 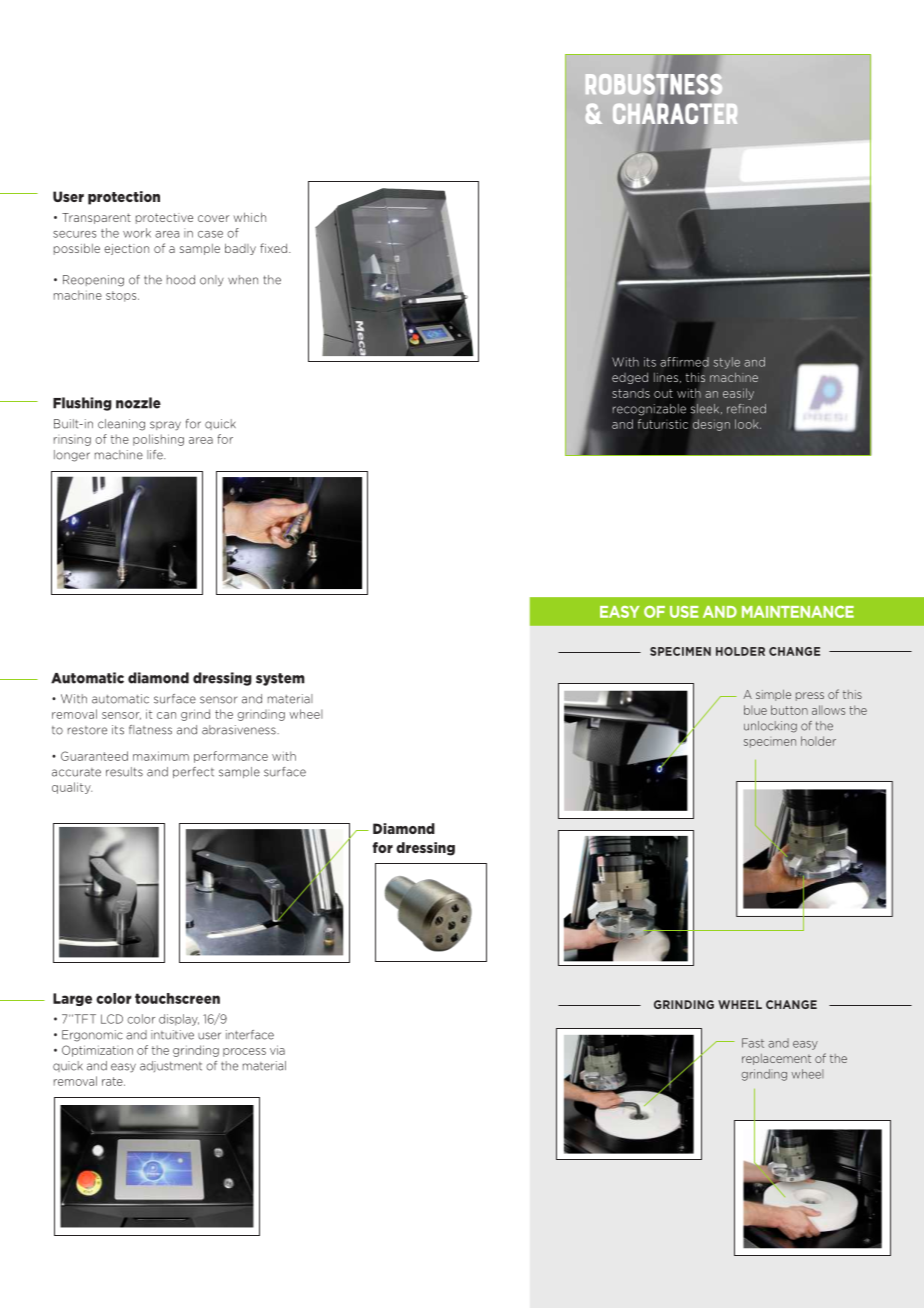 I want to click on intuitive, so click(x=172, y=1035).
